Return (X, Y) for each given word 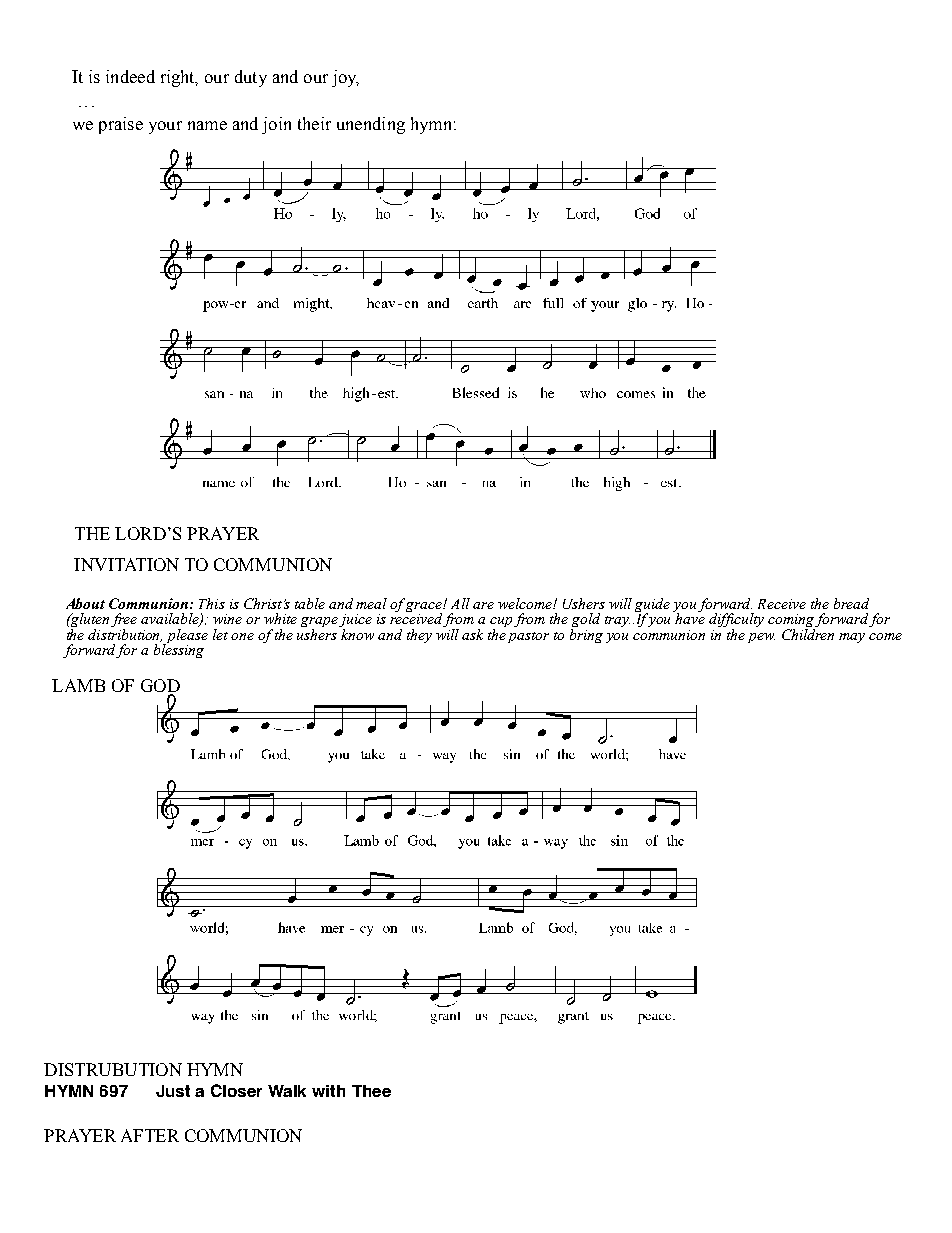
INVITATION (126, 564)
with (328, 1091)
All (460, 603)
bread (851, 603)
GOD (160, 687)
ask (472, 634)
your (165, 127)
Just (173, 1091)
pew (761, 638)
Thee (371, 1091)
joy (345, 78)
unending (371, 125)
